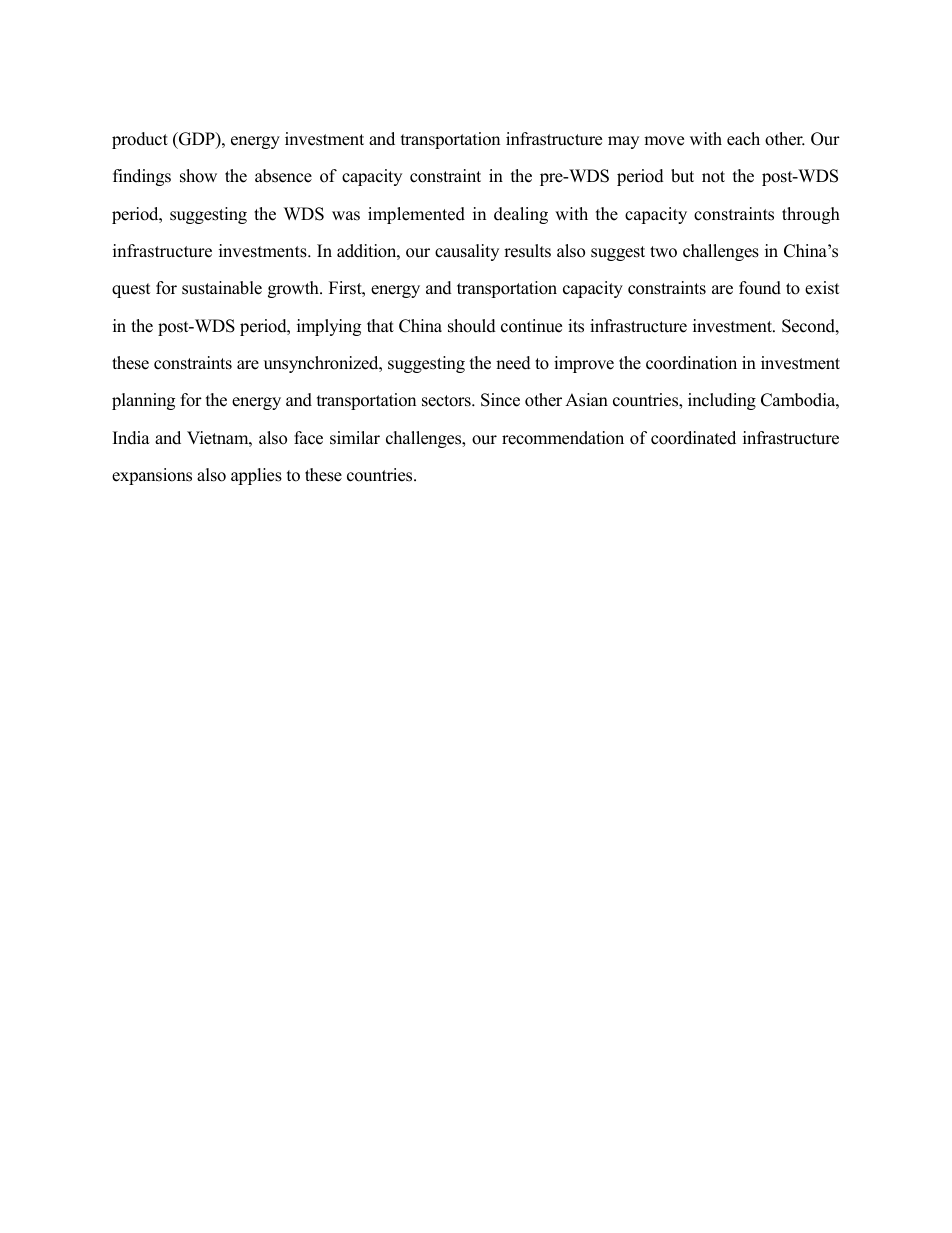  What do you see at coordinates (467, 252) in the document?
I see `causality` at bounding box center [467, 252].
